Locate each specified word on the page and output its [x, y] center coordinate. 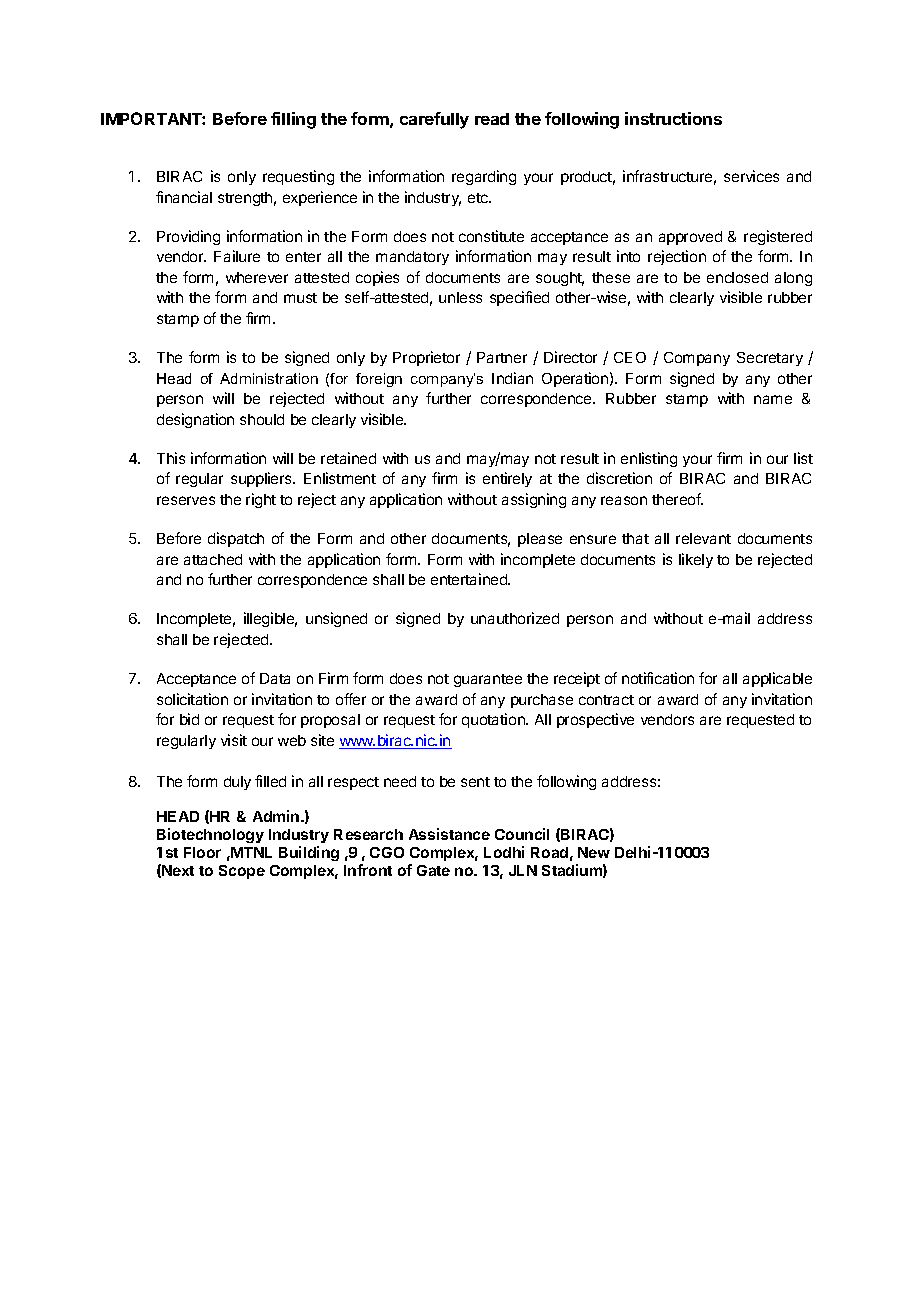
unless [460, 297]
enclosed [737, 277]
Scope [242, 872]
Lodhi [504, 852]
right [261, 500]
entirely [507, 479]
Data [275, 678]
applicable [777, 679]
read [492, 119]
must [300, 298]
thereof [677, 499]
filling [293, 120]
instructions [673, 118]
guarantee [488, 680]
